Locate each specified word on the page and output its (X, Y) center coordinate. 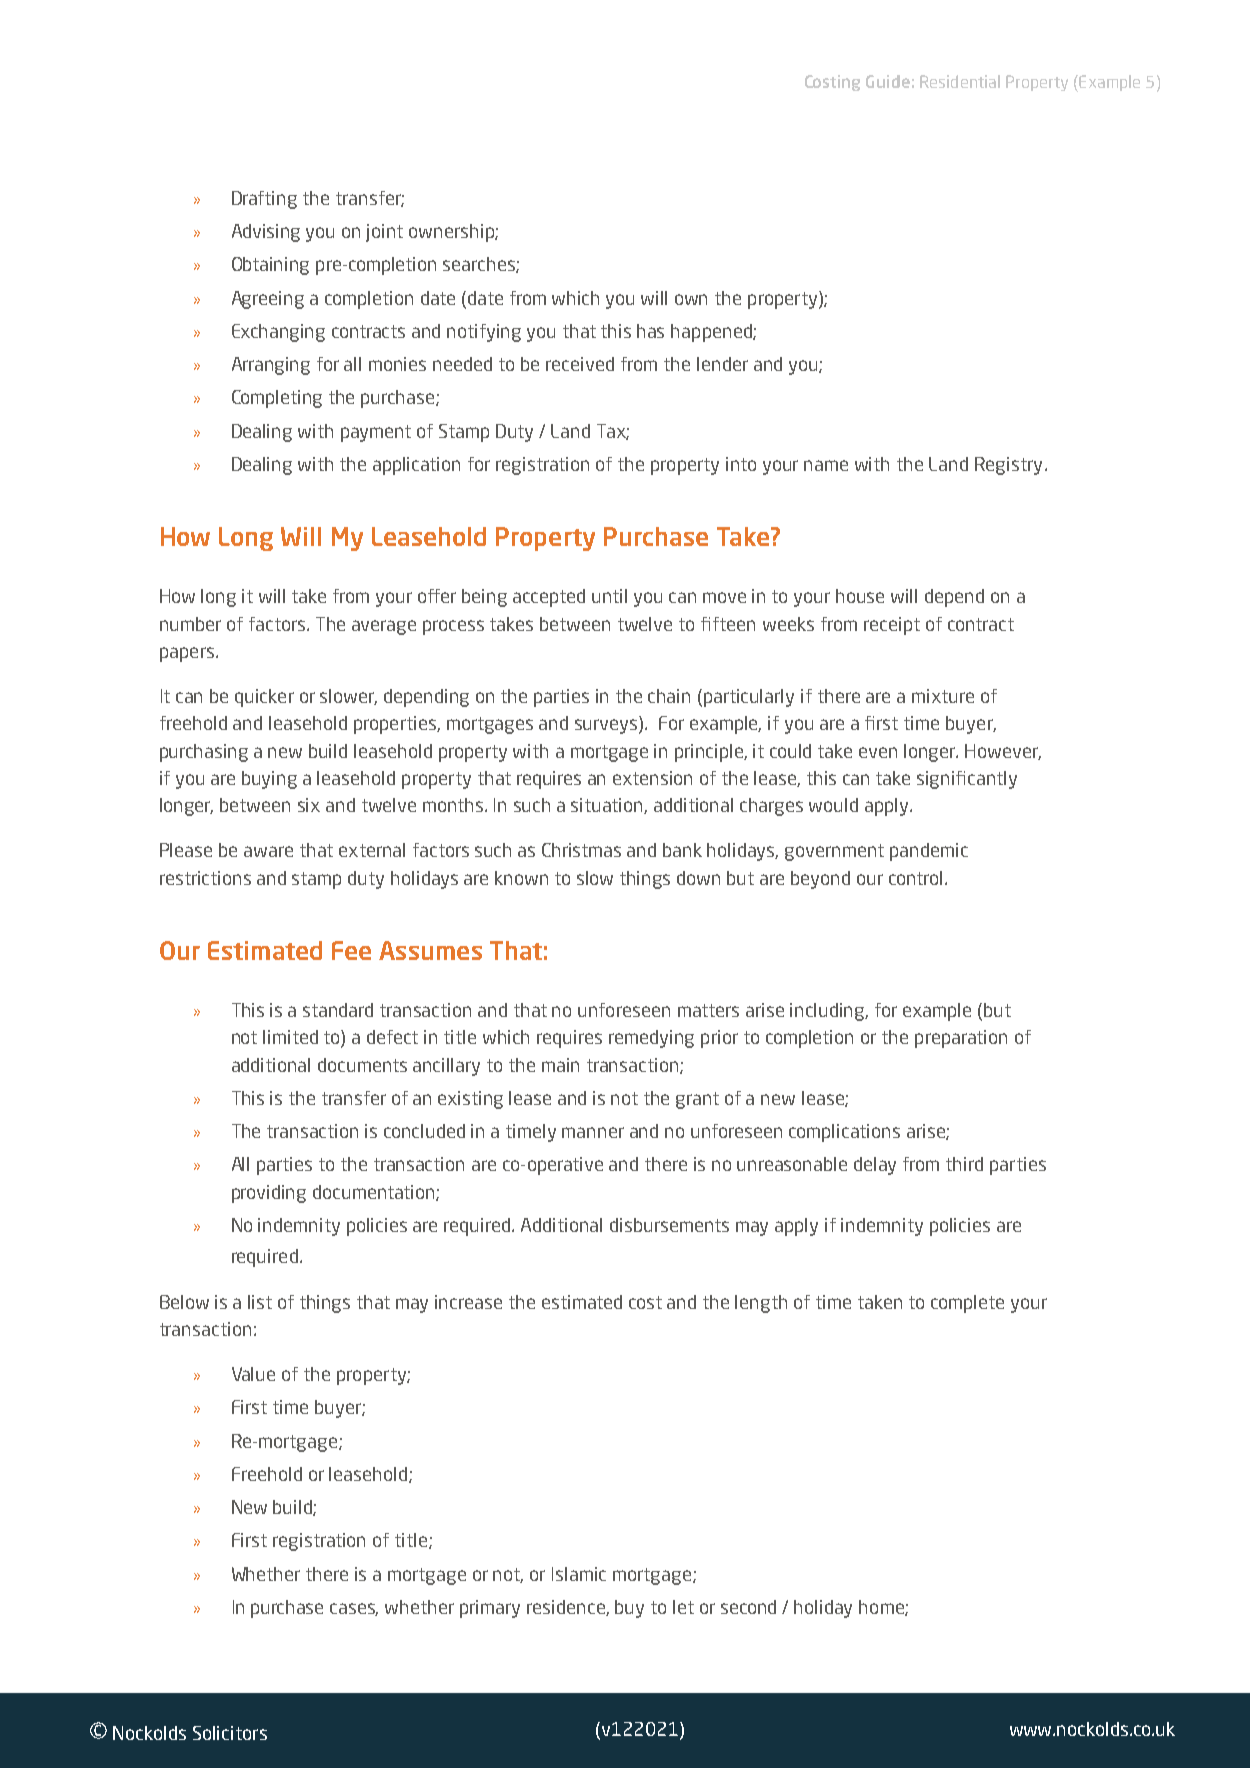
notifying (484, 333)
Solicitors (230, 1733)
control (915, 878)
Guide (888, 81)
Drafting (264, 200)
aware (268, 851)
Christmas (581, 850)
